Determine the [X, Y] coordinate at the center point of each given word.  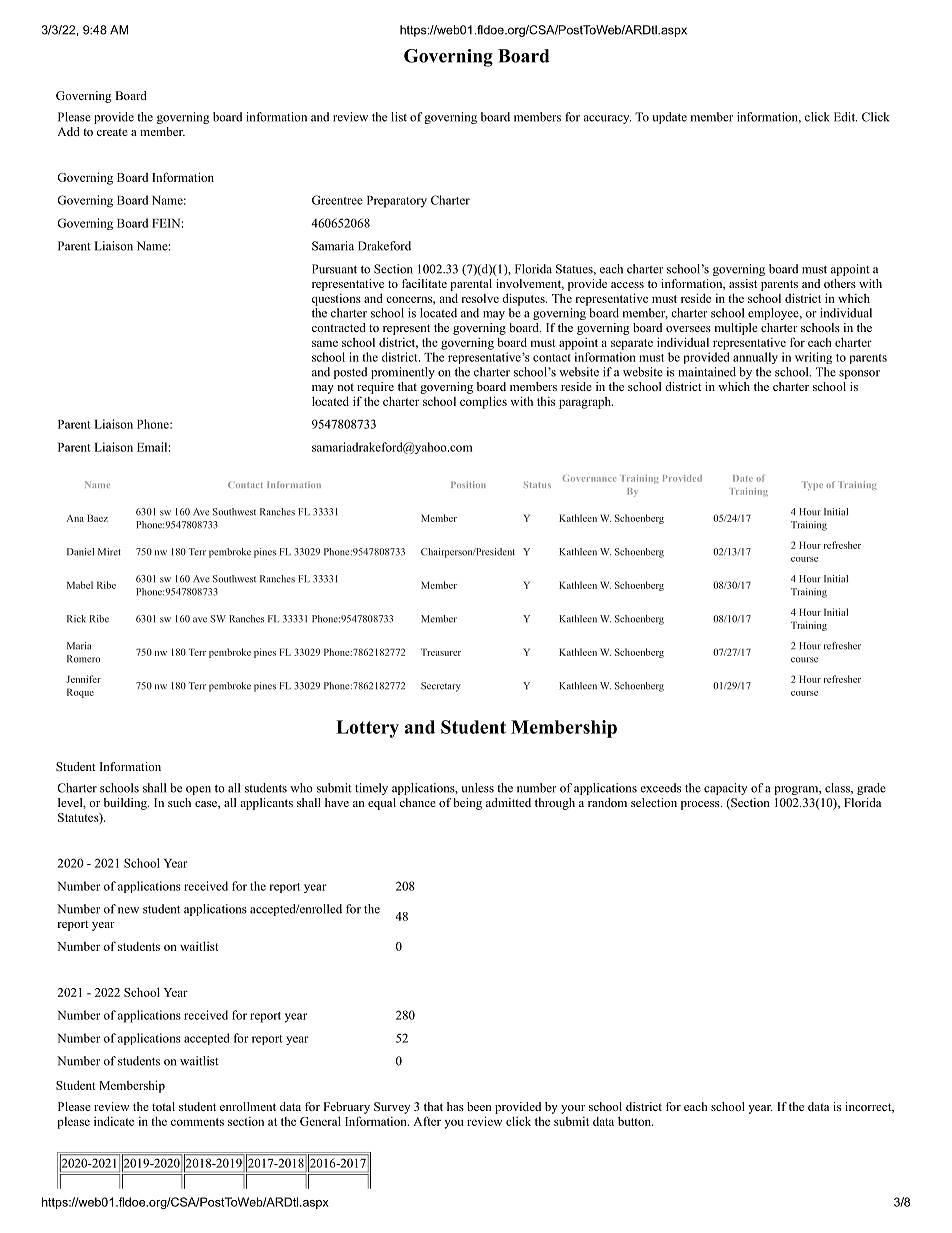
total [163, 1106]
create [112, 132]
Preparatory [397, 202]
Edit [845, 117]
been [479, 1106]
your [573, 1109]
